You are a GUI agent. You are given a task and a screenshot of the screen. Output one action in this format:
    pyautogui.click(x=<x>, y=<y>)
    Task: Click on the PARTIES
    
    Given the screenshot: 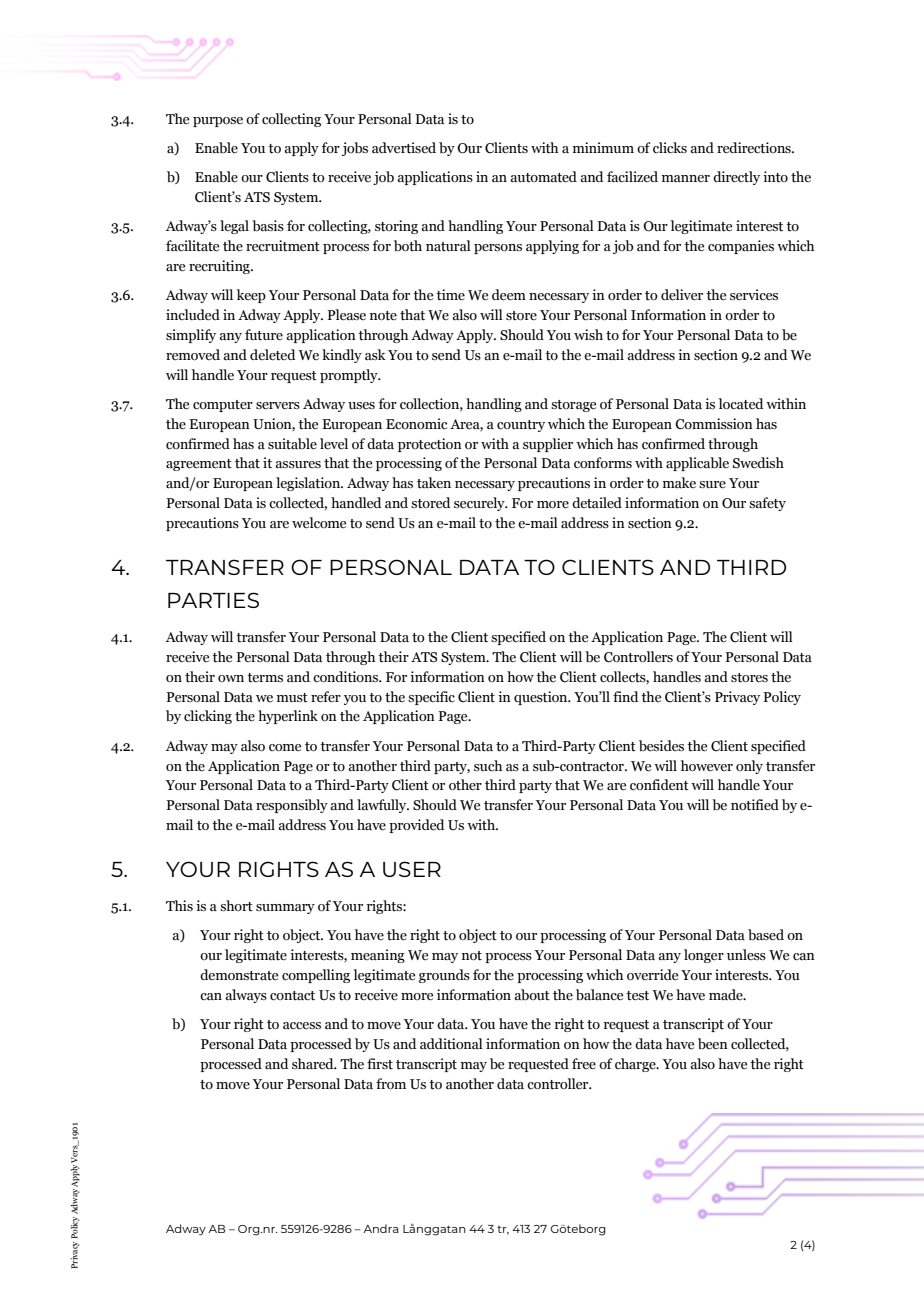 What is the action you would take?
    pyautogui.click(x=213, y=600)
